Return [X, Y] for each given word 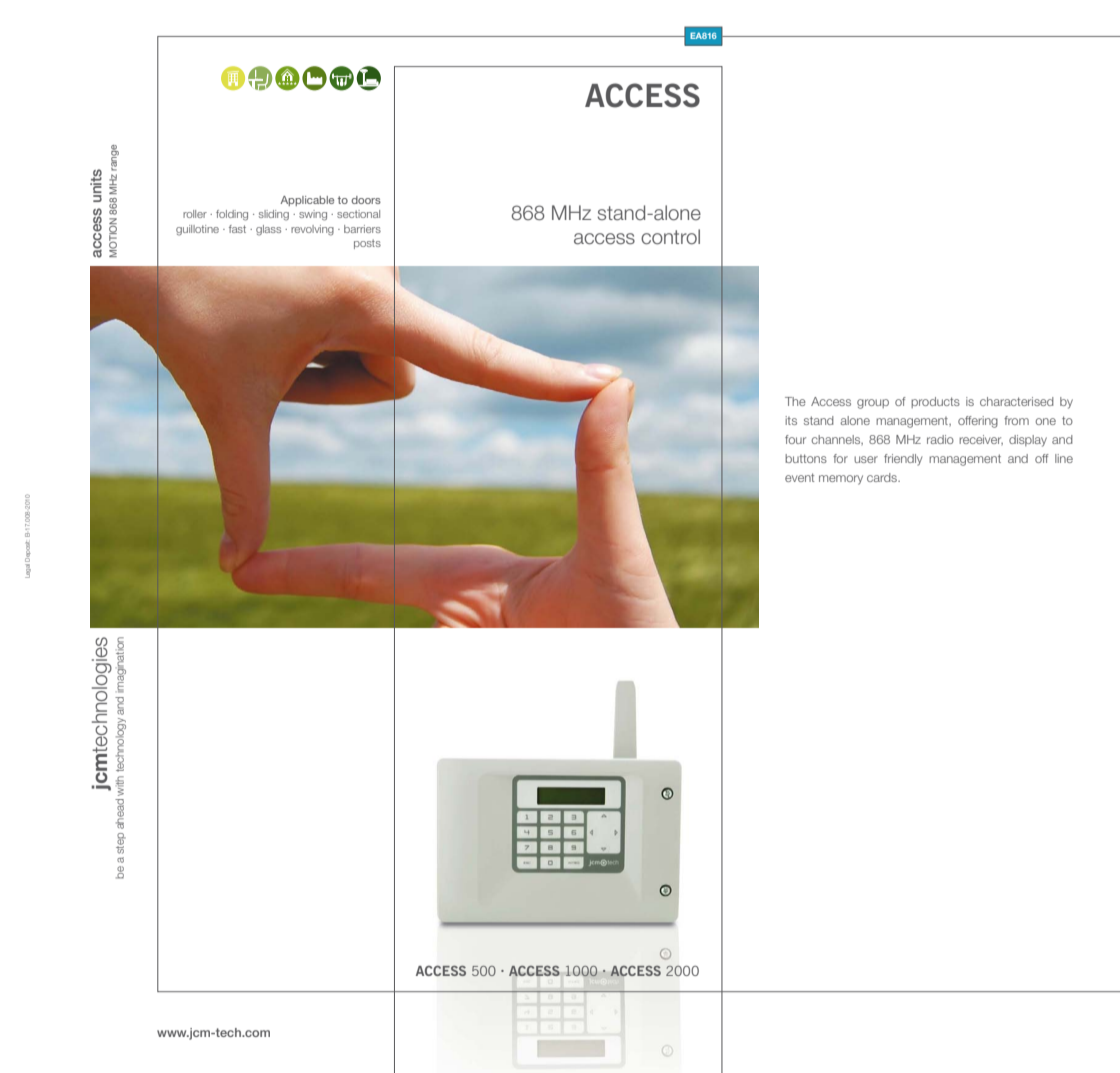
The [795, 401]
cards [883, 477]
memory [841, 480]
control [670, 237]
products [935, 402]
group [873, 404]
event [799, 477]
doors [366, 200]
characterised [1017, 401]
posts [367, 244]
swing [313, 215]
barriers [362, 229]
